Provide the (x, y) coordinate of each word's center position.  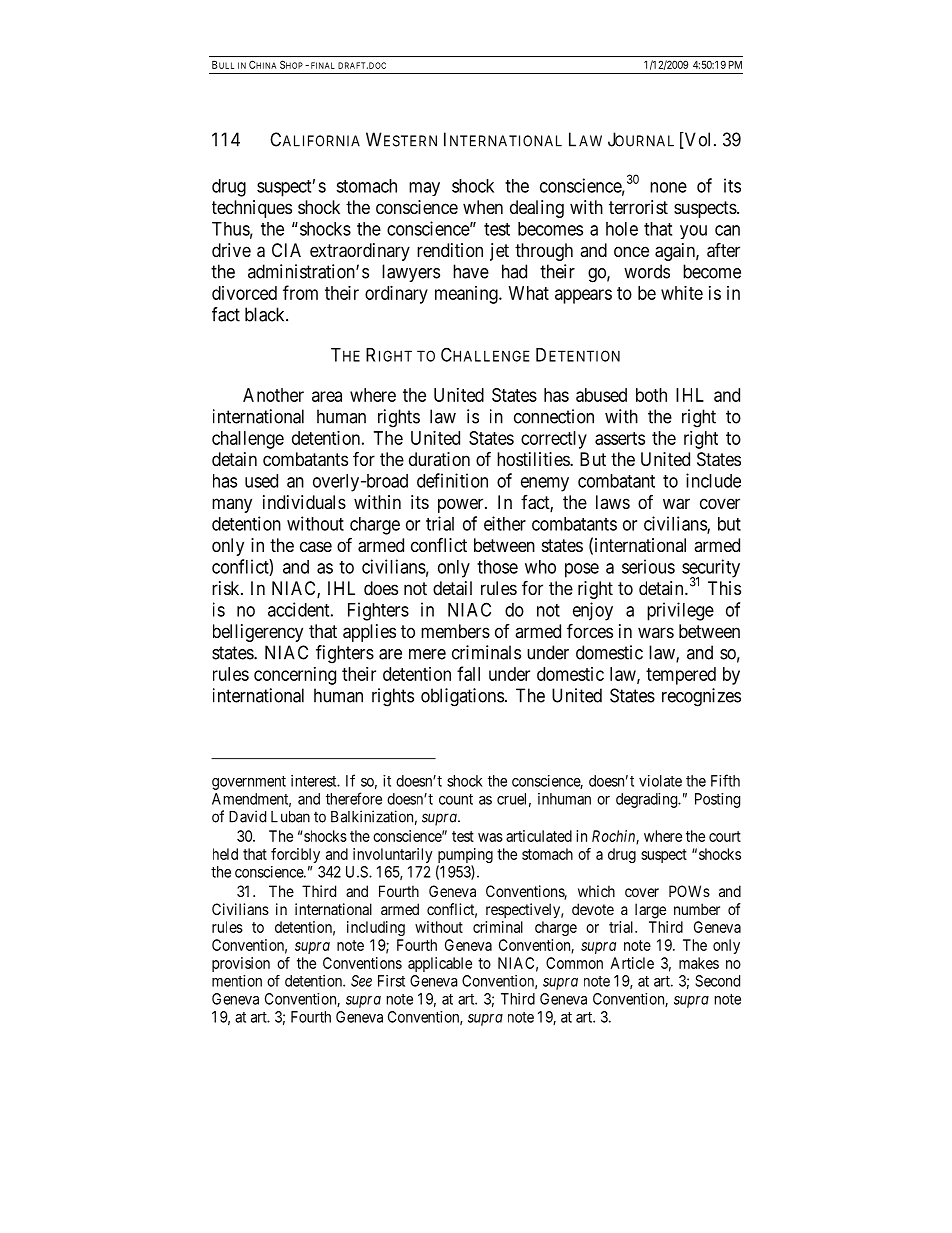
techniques (252, 209)
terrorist (638, 207)
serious (648, 566)
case (316, 546)
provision (241, 964)
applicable (440, 964)
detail (452, 588)
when (483, 207)
